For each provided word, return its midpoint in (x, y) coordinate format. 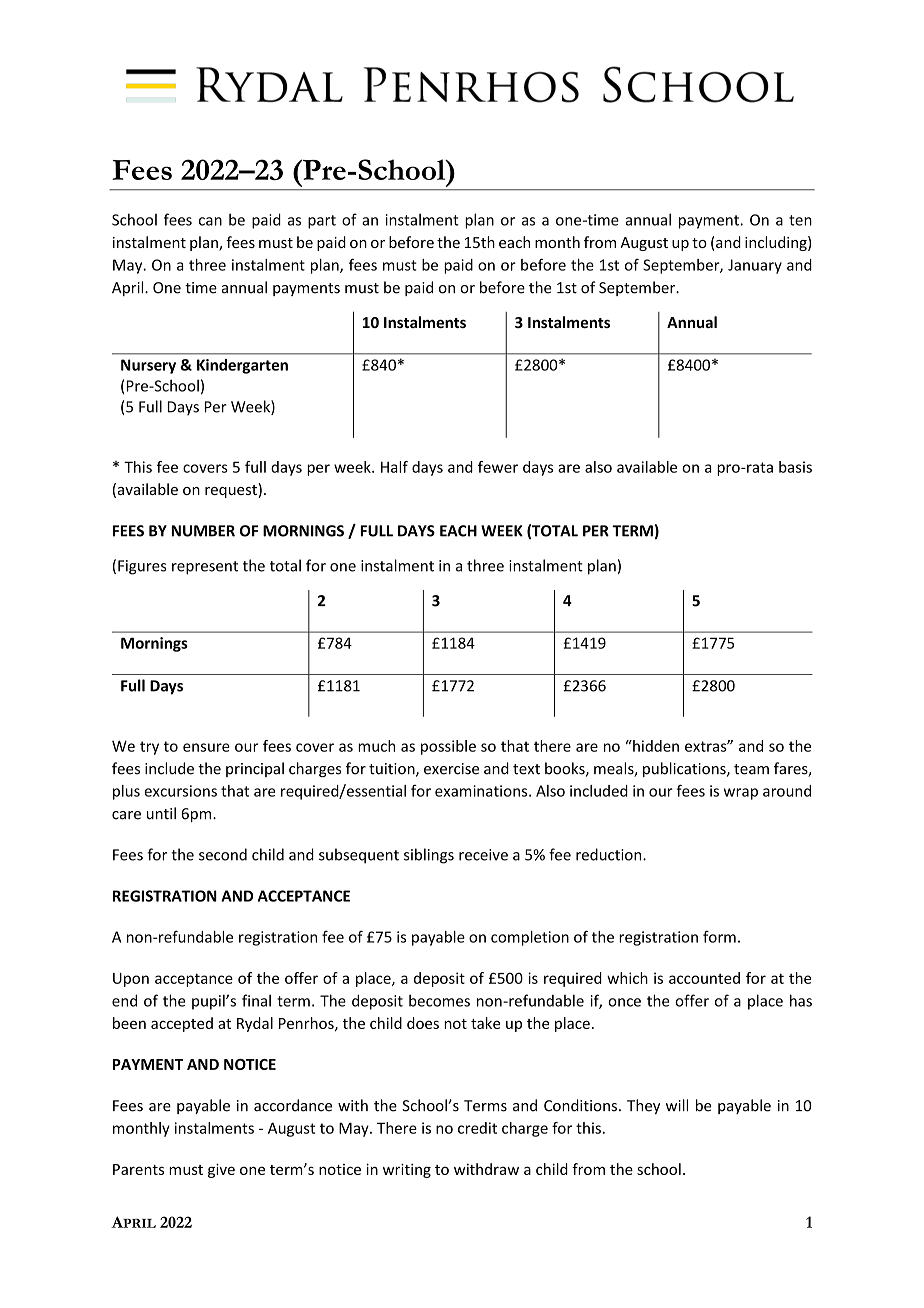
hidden (655, 746)
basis (795, 467)
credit (477, 1128)
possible (448, 747)
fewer (498, 467)
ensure (206, 747)
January (755, 266)
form (719, 937)
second (223, 854)
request (232, 490)
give (221, 1170)
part (322, 222)
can (210, 221)
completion (530, 938)
